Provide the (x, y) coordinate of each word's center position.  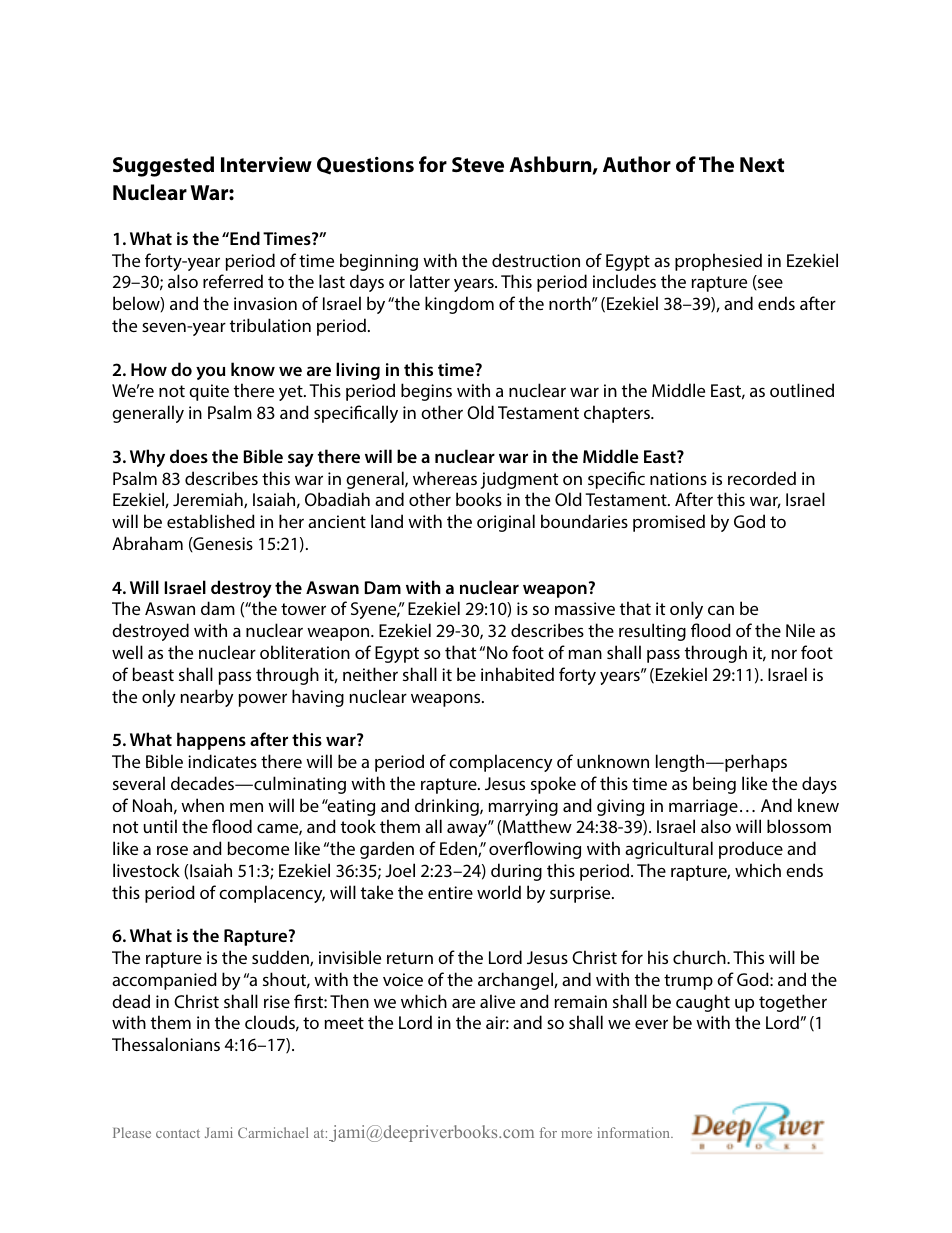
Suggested (163, 166)
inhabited (517, 674)
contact (178, 1133)
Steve (478, 165)
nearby (207, 698)
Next (762, 165)
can (721, 610)
